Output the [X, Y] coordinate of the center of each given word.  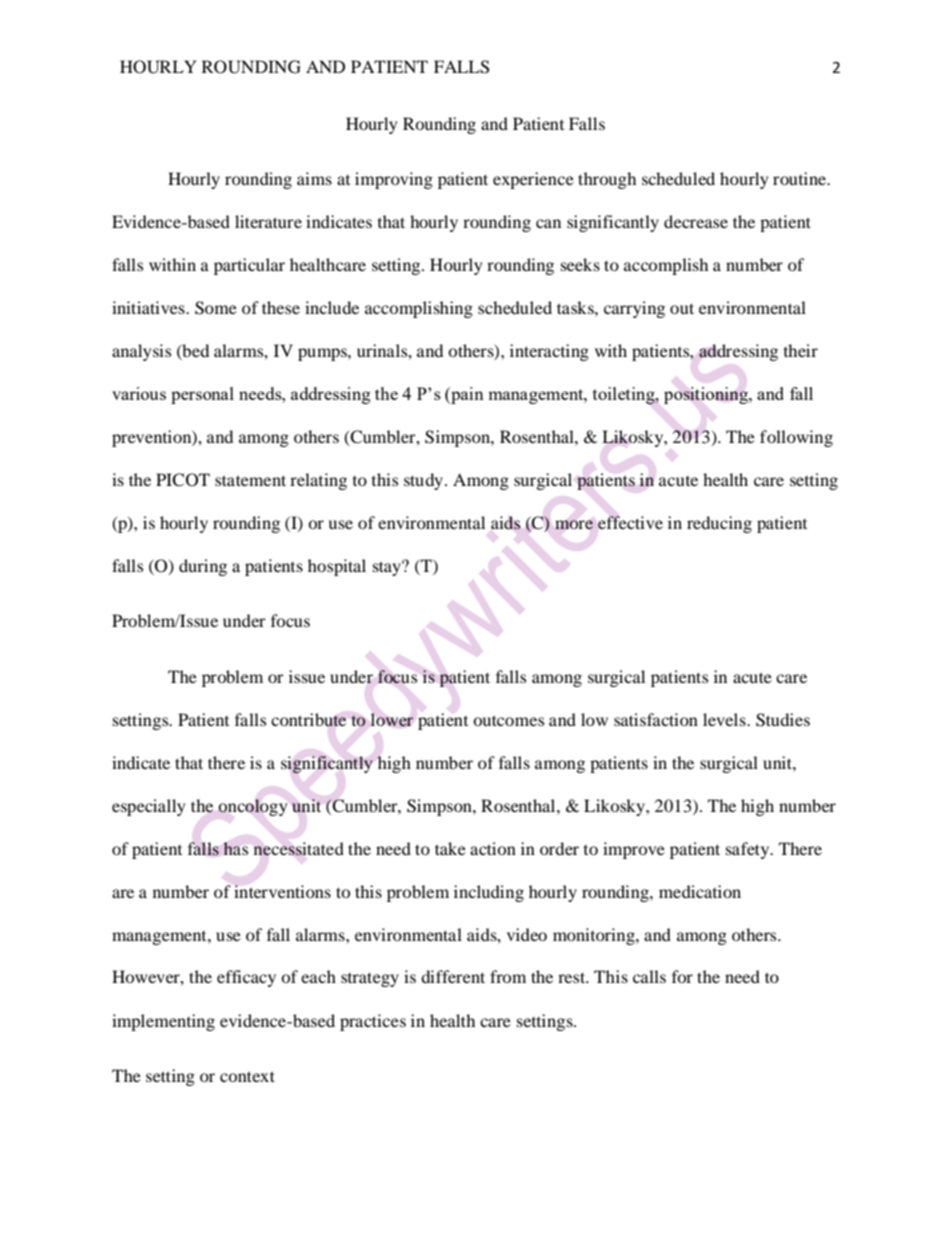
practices [373, 1022]
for [682, 976]
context [247, 1076]
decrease [696, 221]
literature [268, 221]
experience [533, 180]
